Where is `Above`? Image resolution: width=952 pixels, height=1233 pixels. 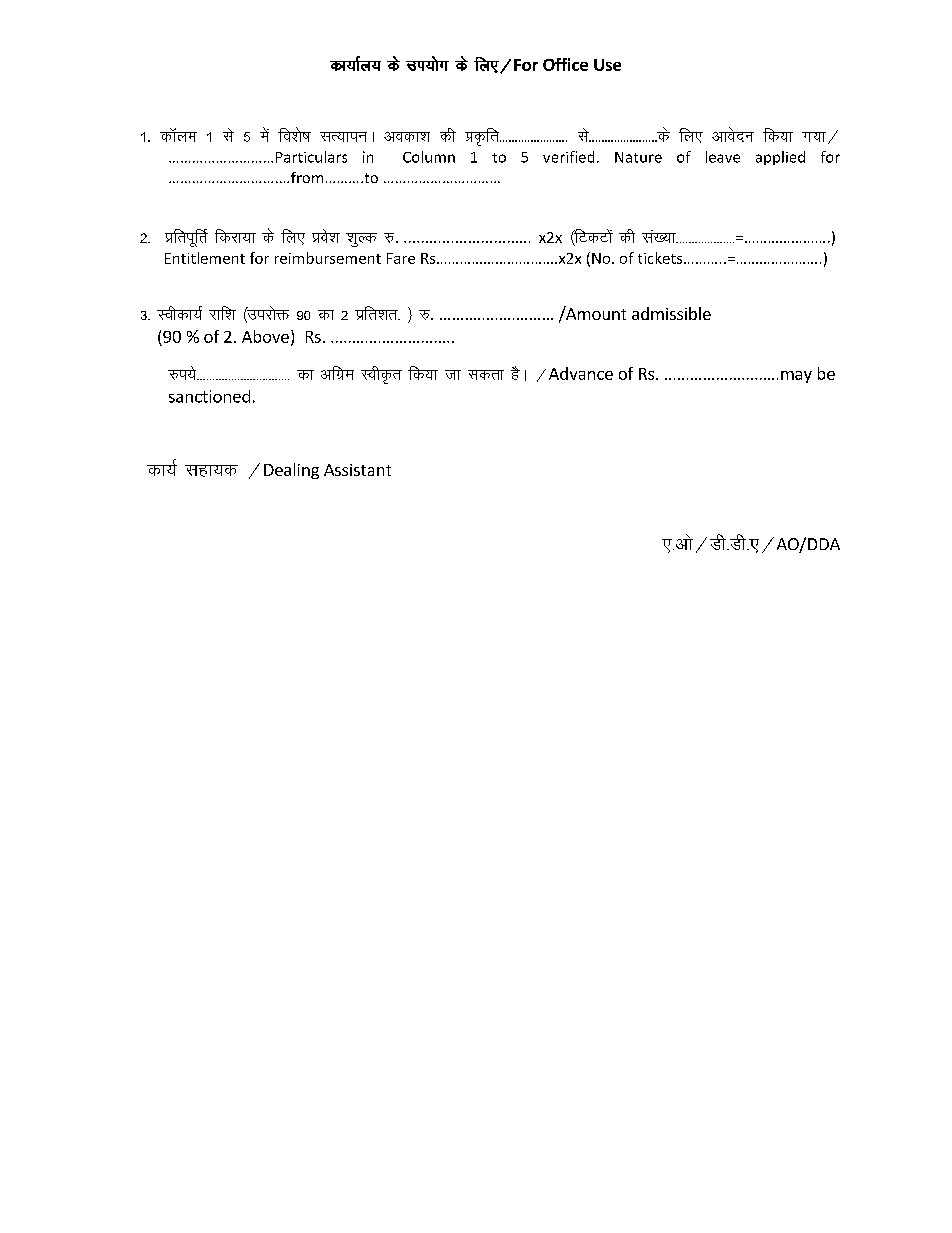
Above is located at coordinates (265, 336).
